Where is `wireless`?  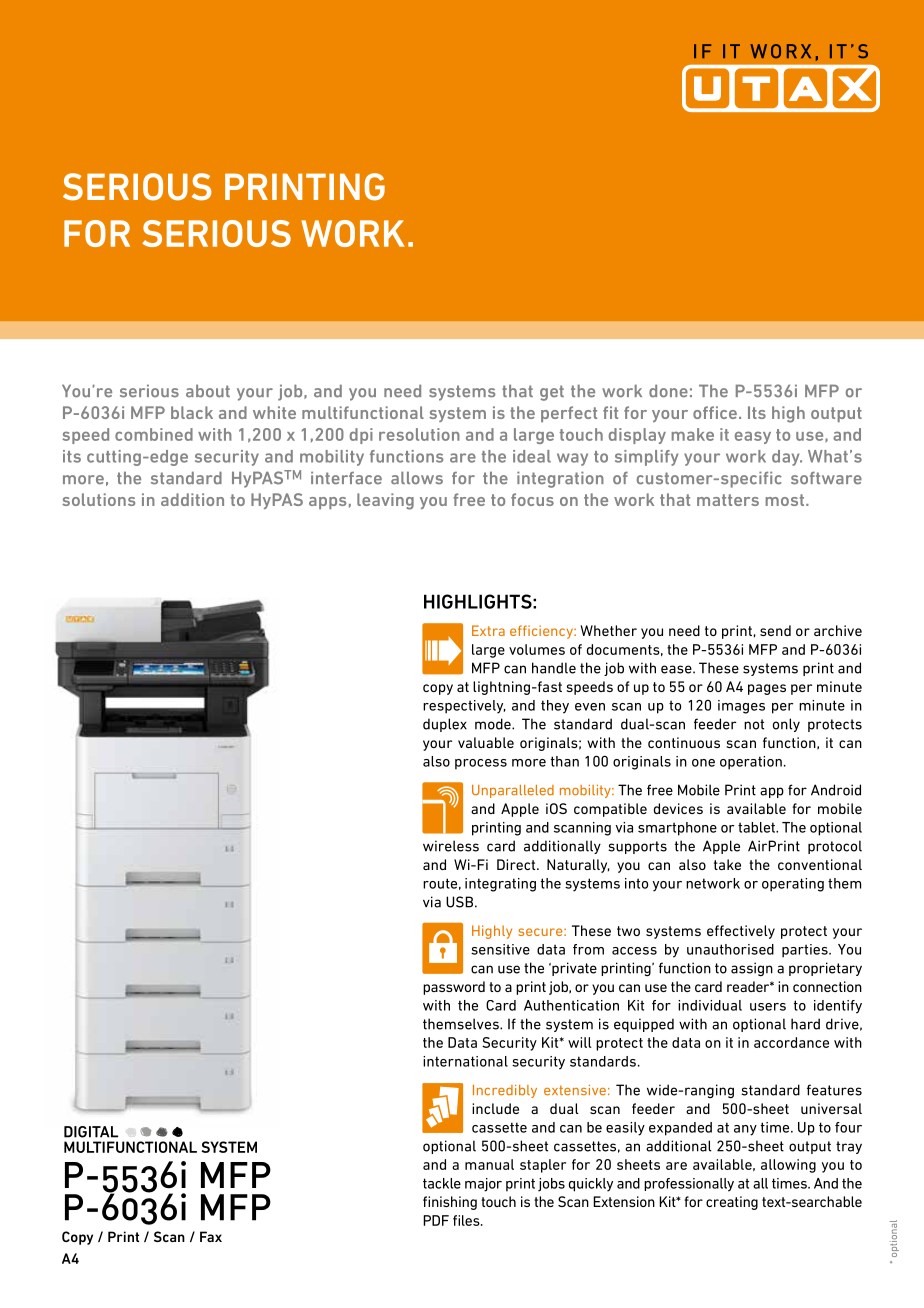 wireless is located at coordinates (451, 846).
